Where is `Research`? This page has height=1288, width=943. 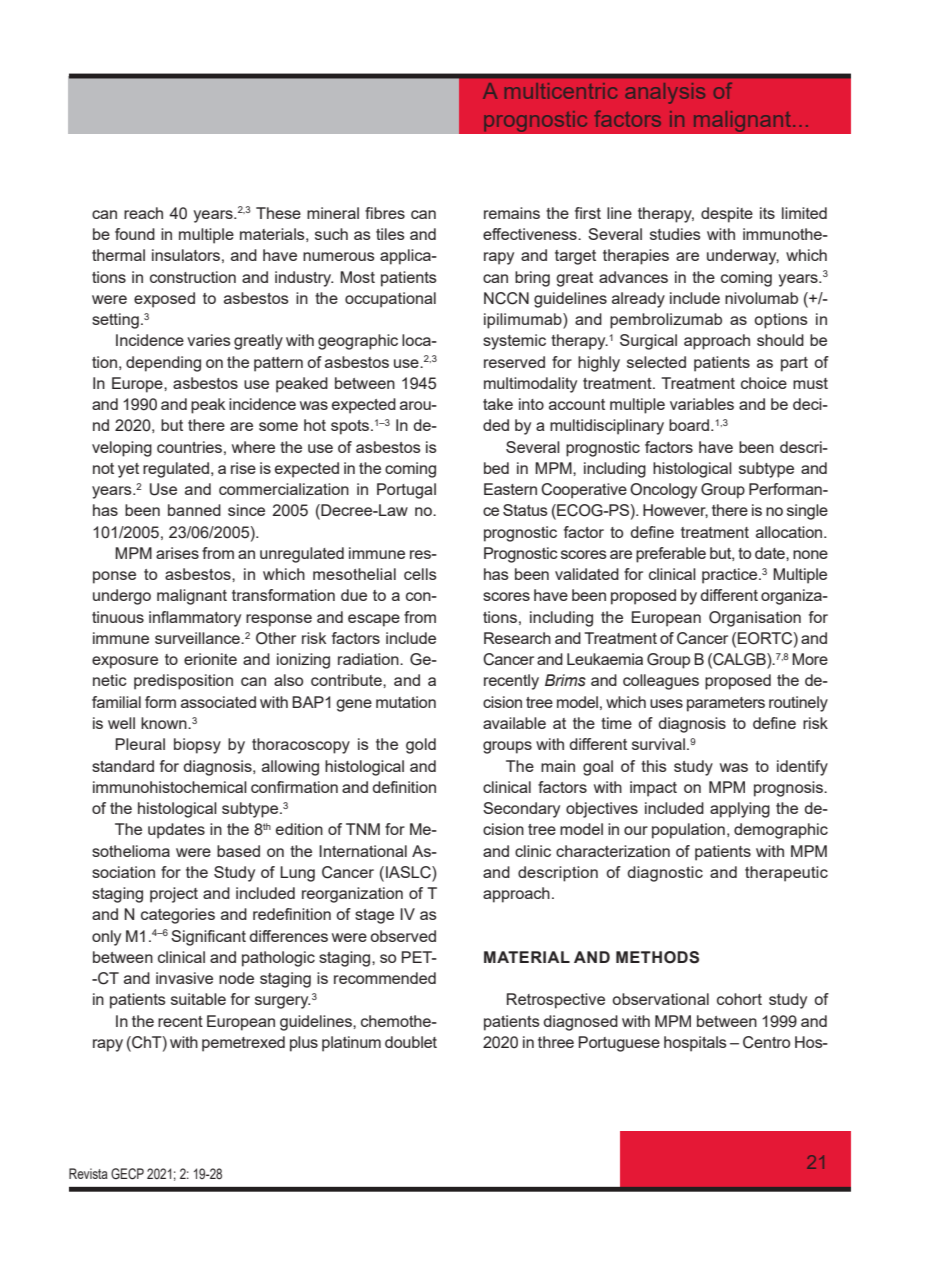 Research is located at coordinates (517, 638).
